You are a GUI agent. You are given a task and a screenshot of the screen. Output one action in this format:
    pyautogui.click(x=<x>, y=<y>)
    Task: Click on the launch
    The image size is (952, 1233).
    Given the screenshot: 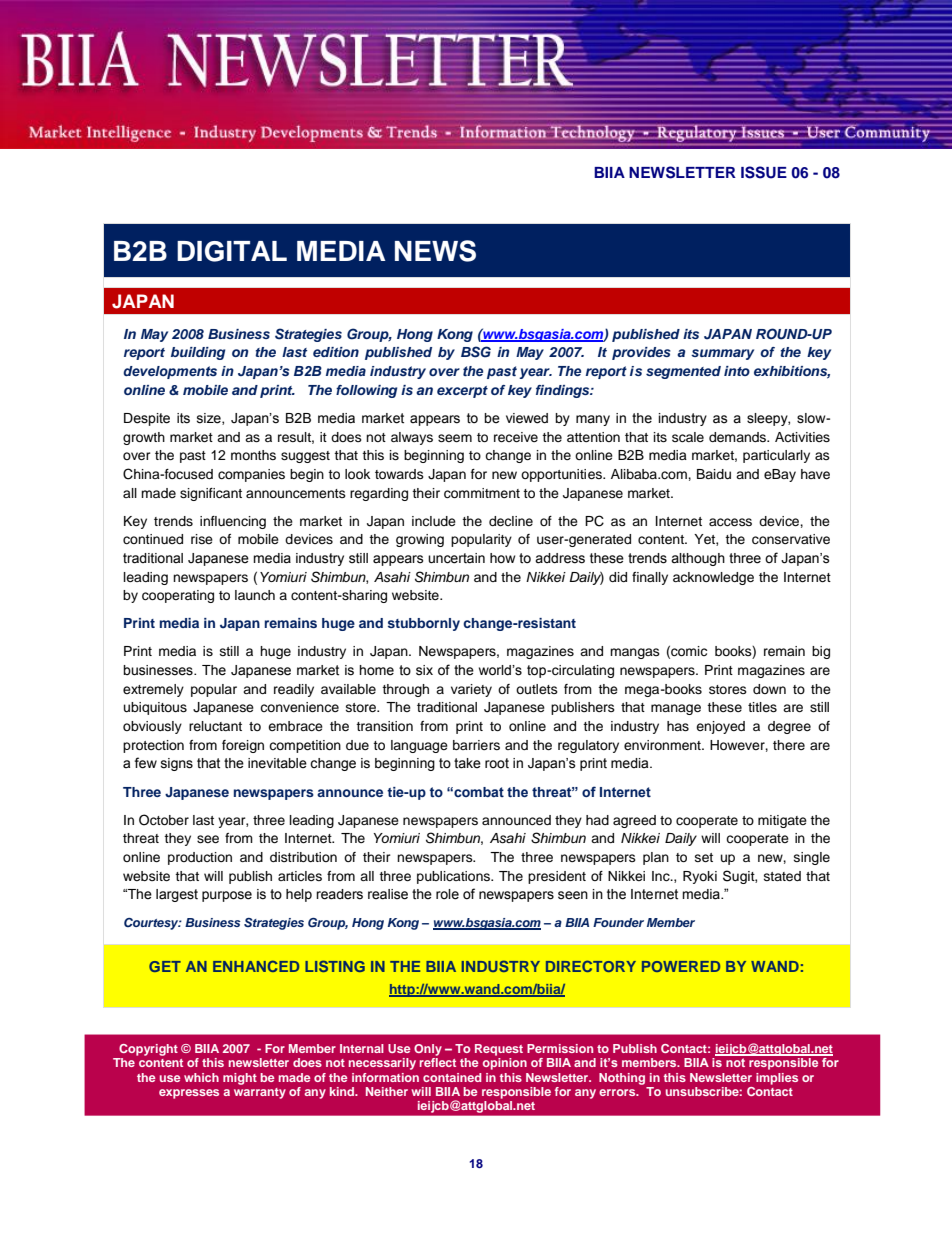 What is the action you would take?
    pyautogui.click(x=255, y=595)
